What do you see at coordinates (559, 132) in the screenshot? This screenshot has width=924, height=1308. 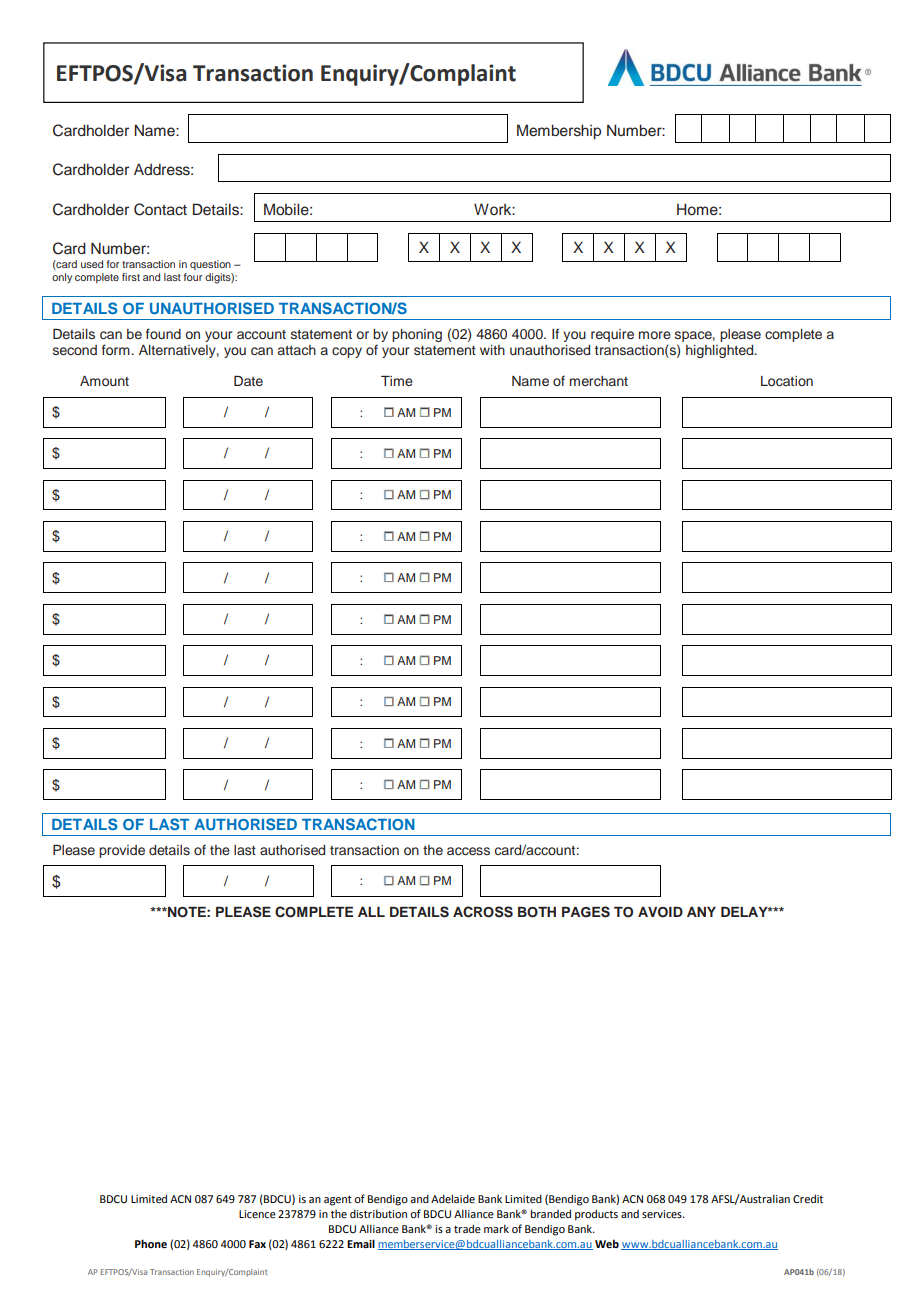 I see `Membership` at bounding box center [559, 132].
